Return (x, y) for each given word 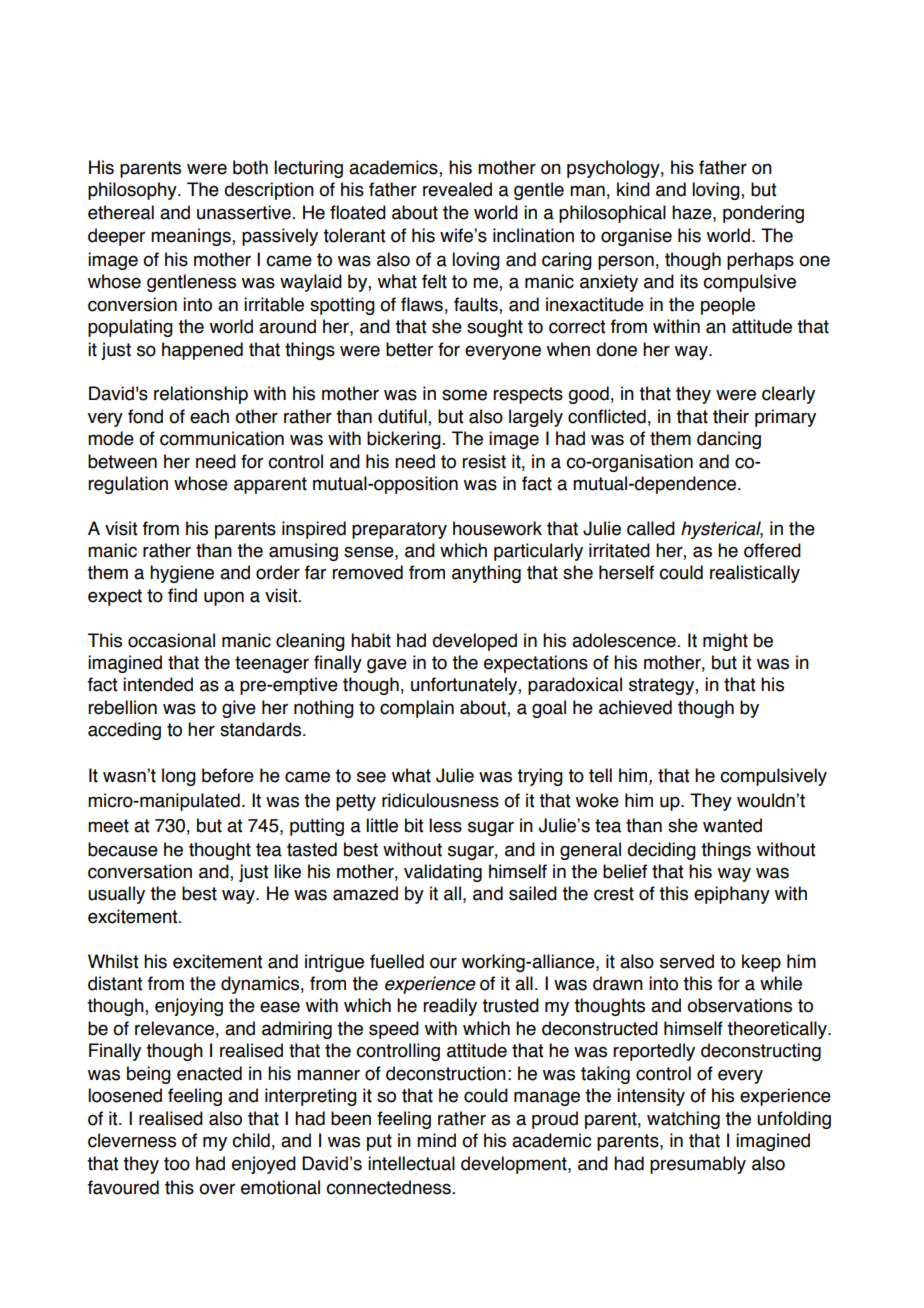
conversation (140, 871)
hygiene (182, 574)
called (651, 528)
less (445, 825)
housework (497, 528)
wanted (732, 825)
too (177, 1164)
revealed (457, 189)
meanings (192, 237)
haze (693, 212)
